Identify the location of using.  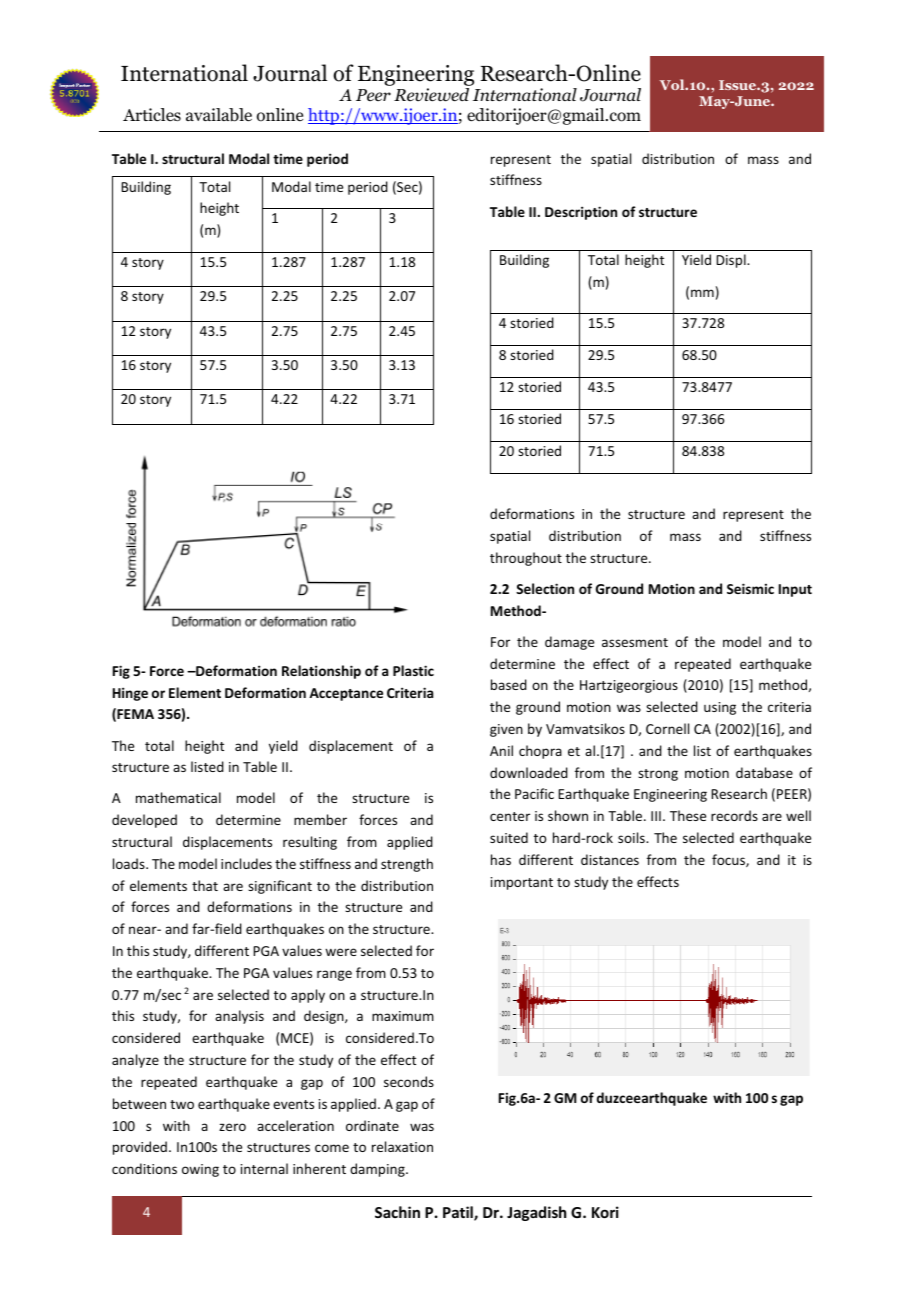
(720, 708).
